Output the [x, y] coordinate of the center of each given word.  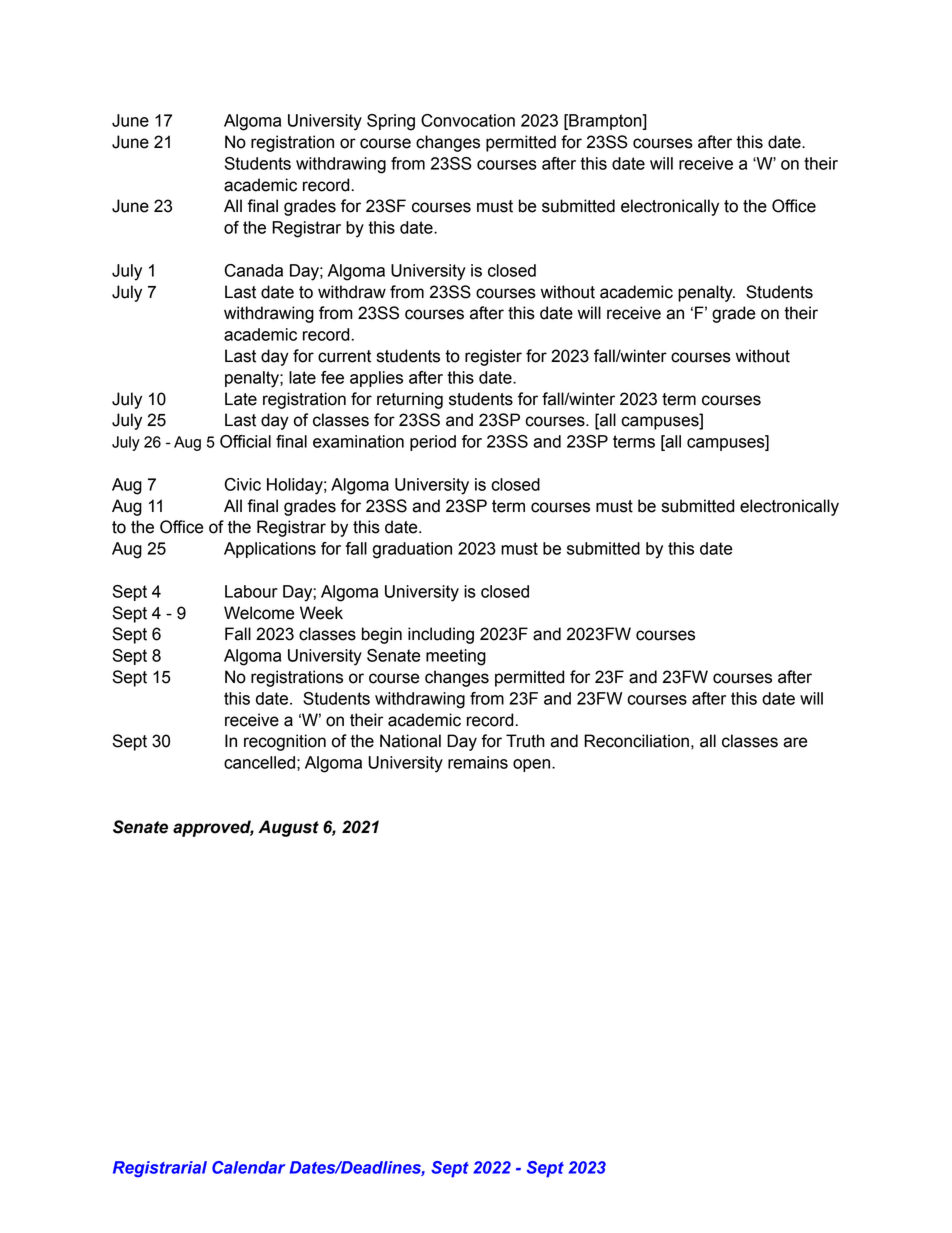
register [493, 357]
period [433, 443]
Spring [391, 122]
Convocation [468, 120]
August [288, 828]
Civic [242, 484]
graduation [412, 550]
